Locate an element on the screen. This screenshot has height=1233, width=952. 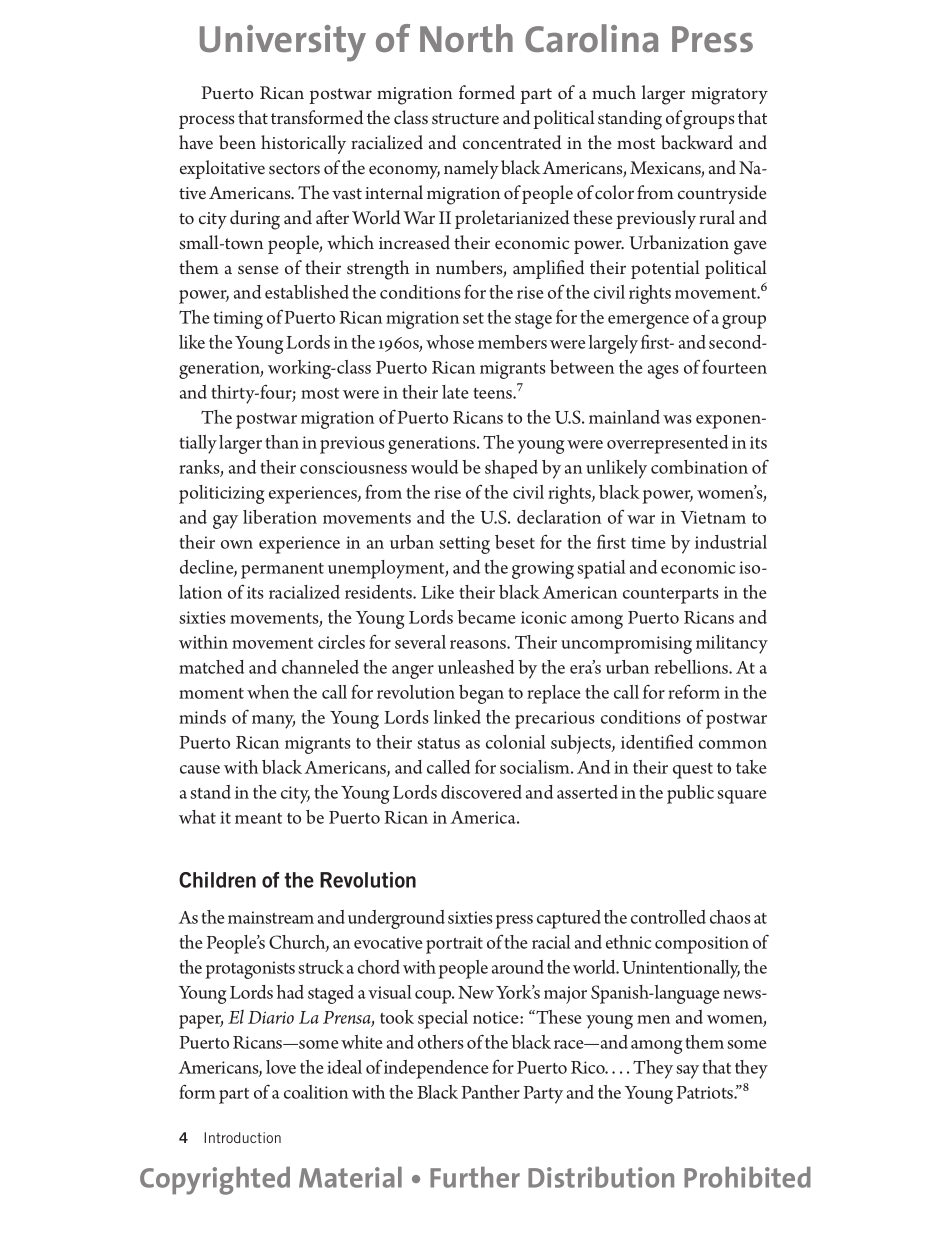
than is located at coordinates (282, 442).
